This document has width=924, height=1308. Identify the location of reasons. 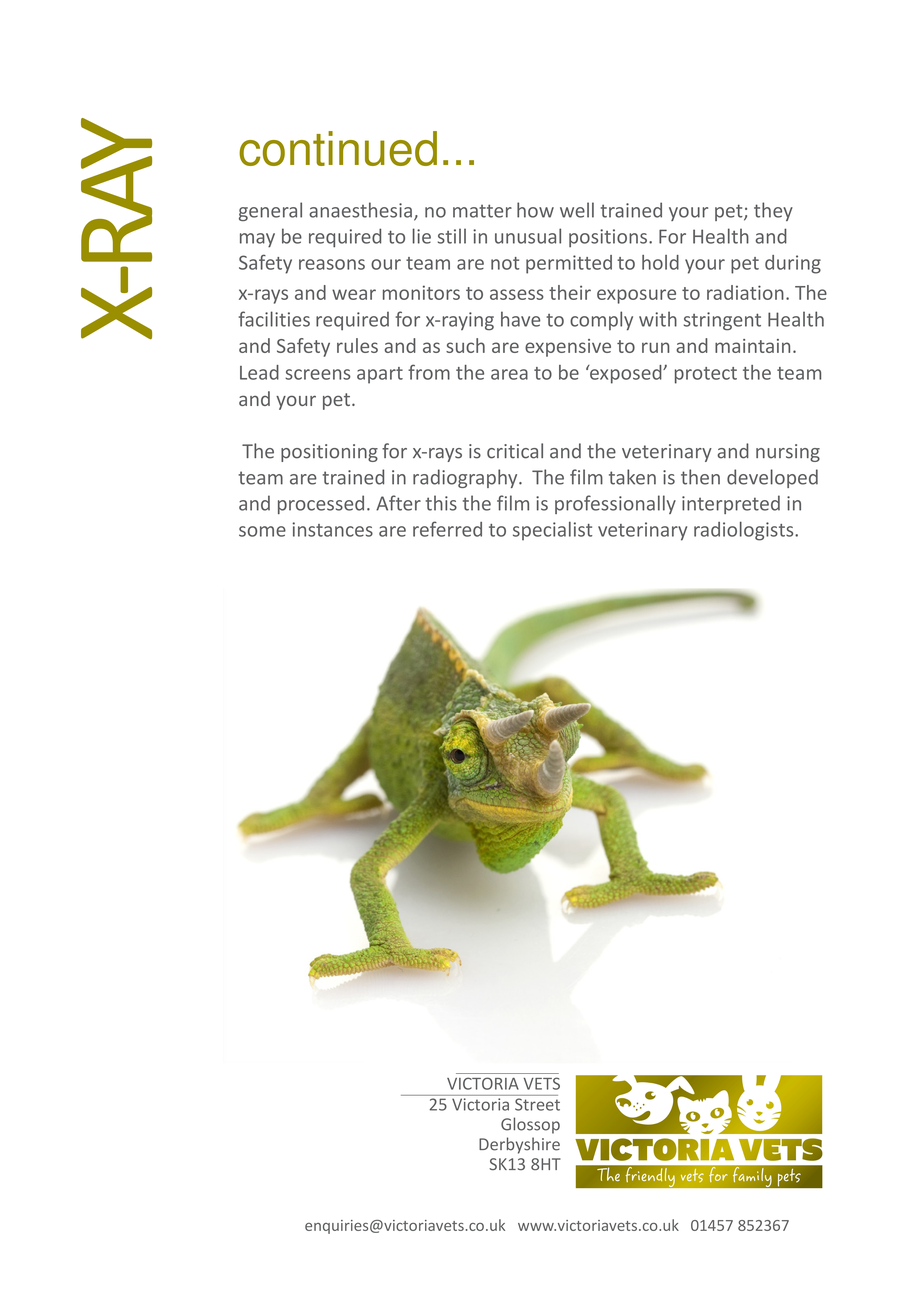
(332, 264).
